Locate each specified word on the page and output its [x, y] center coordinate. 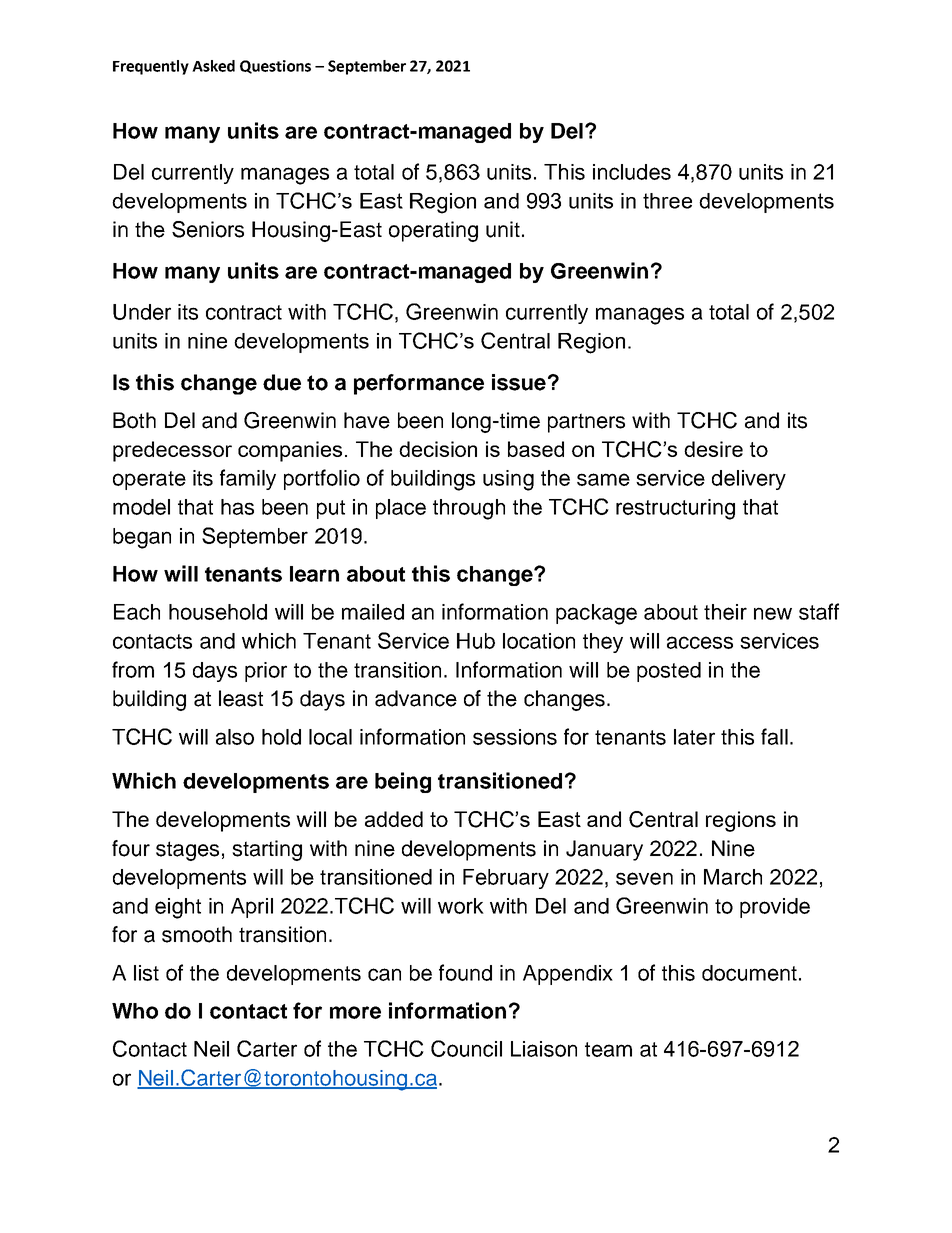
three [667, 201]
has [237, 507]
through [469, 509]
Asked [213, 66]
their [725, 612]
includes [632, 172]
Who [135, 1011]
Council [466, 1048]
